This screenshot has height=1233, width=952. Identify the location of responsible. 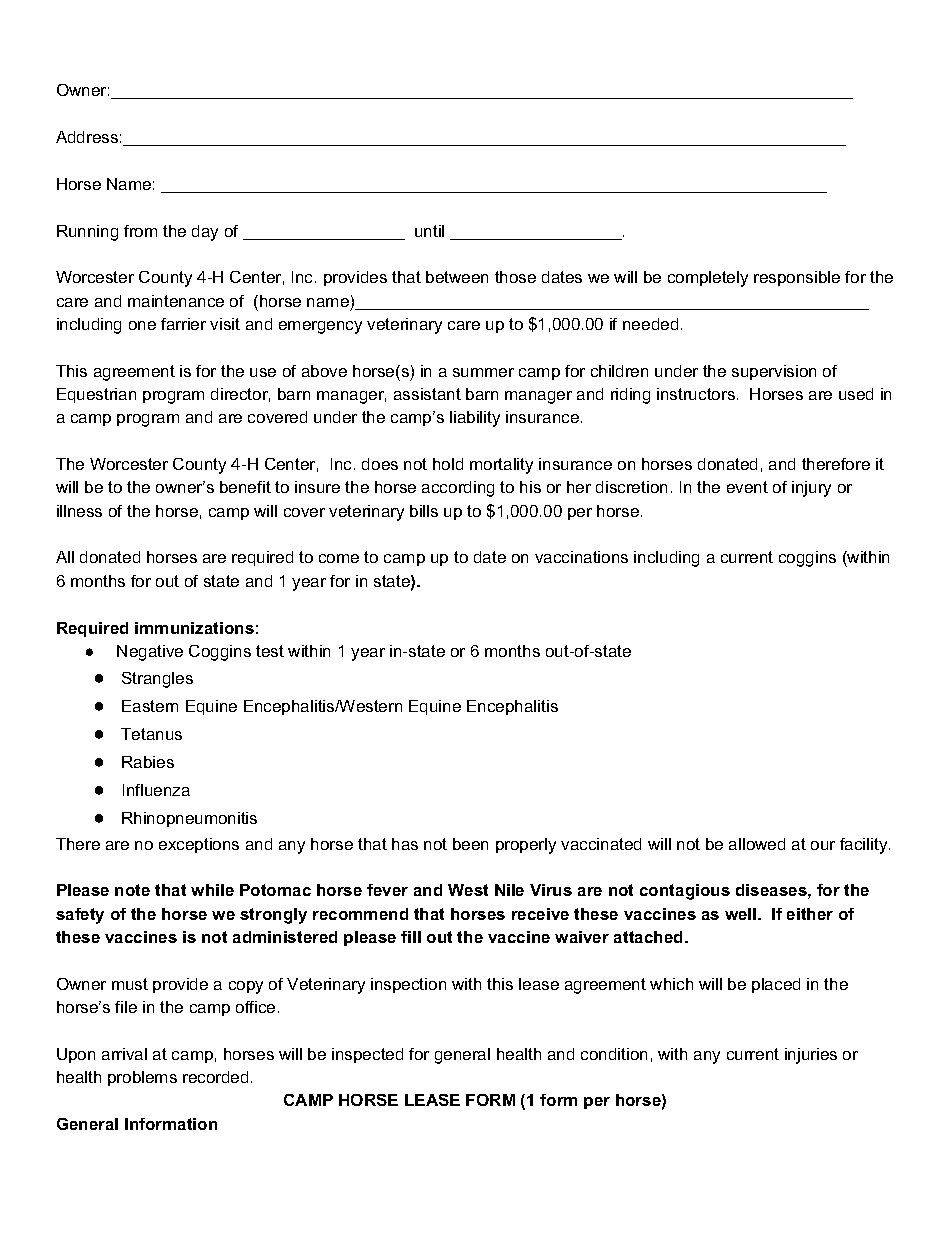
(797, 278).
